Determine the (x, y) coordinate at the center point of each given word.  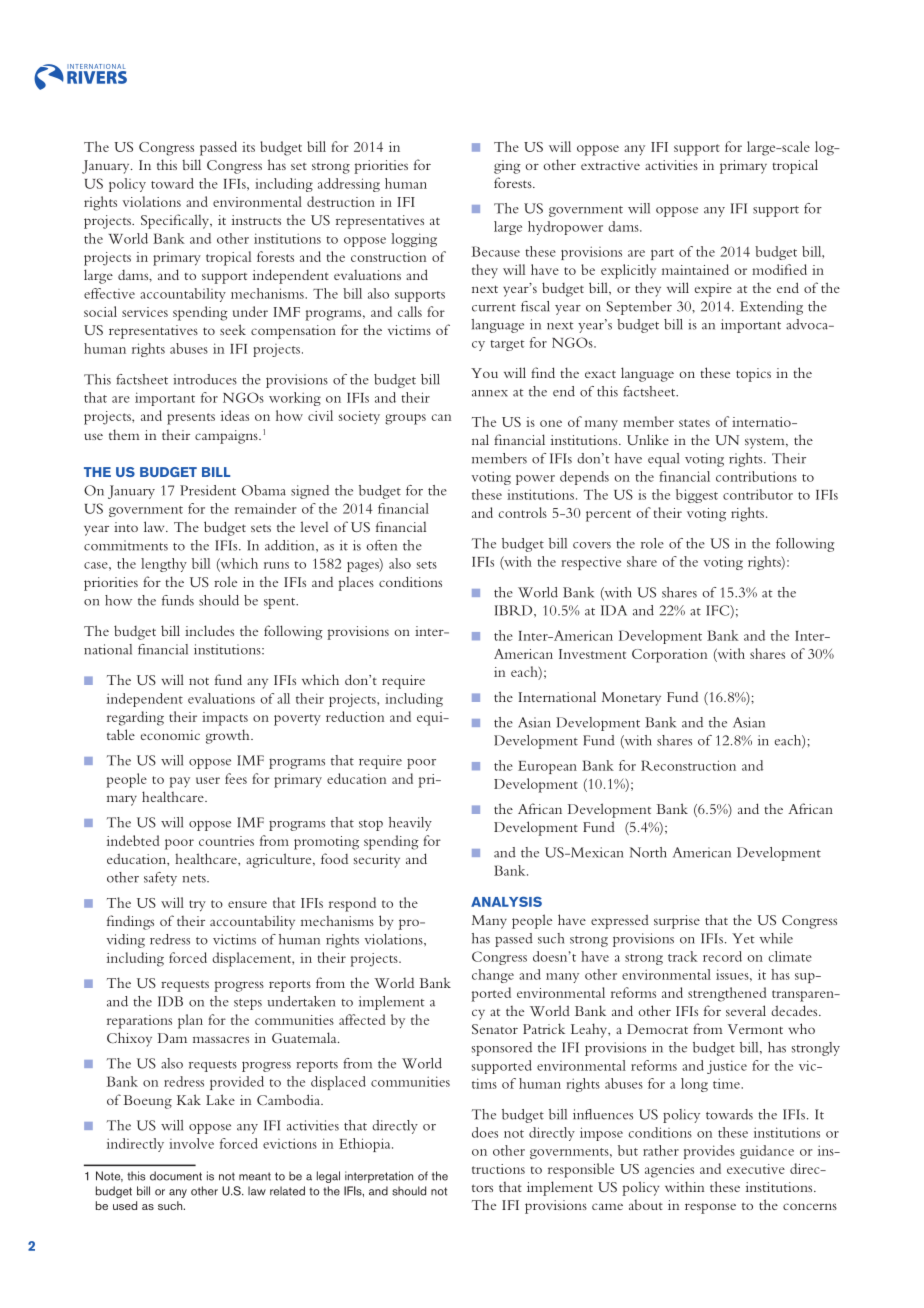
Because (495, 251)
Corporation (669, 656)
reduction (355, 716)
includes (209, 630)
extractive (610, 165)
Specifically (176, 221)
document (176, 1176)
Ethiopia (366, 1145)
